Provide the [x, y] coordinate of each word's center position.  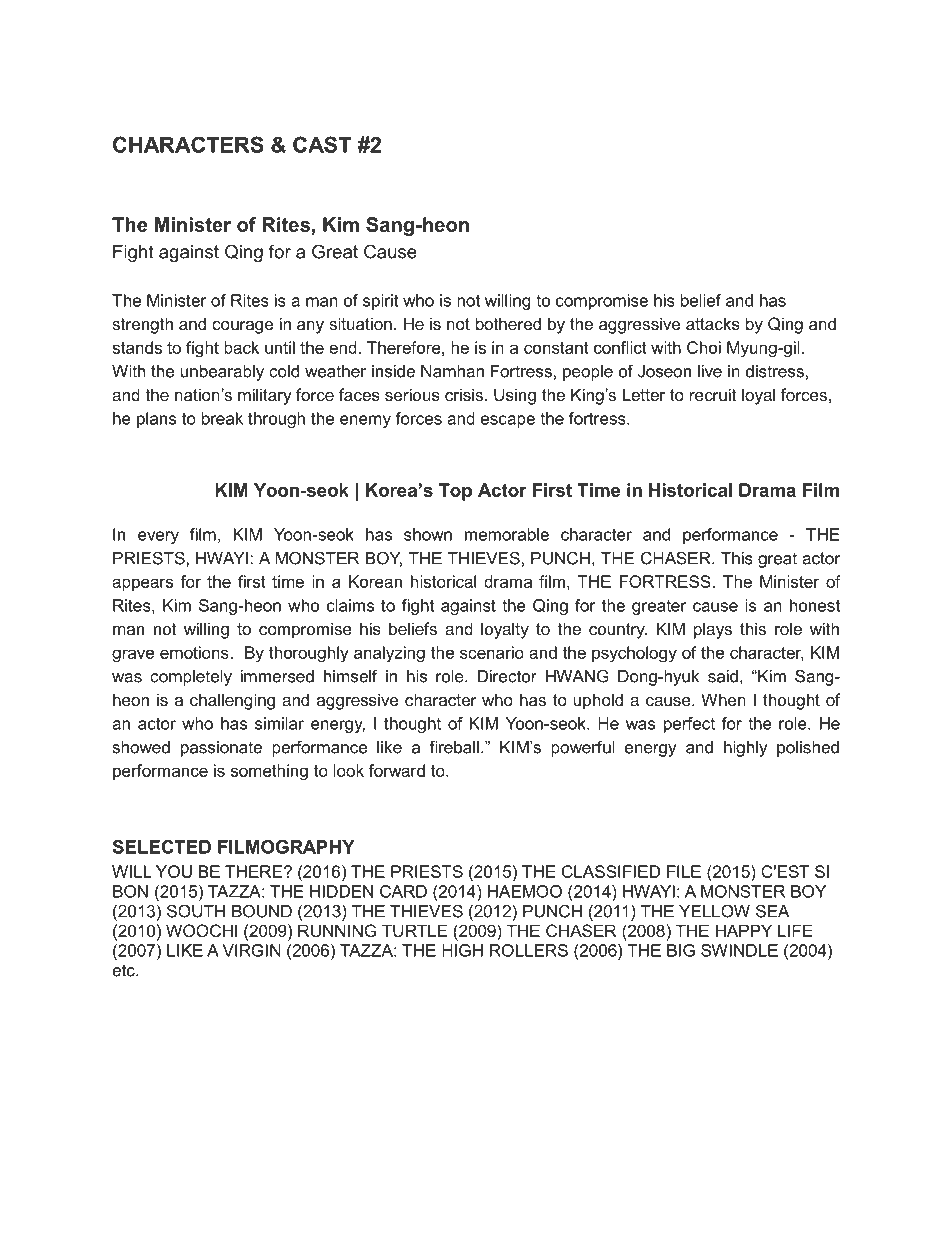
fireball [454, 747]
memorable [507, 534]
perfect [689, 725]
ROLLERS [529, 950]
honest [815, 605]
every [158, 537]
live [710, 371]
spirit [381, 302]
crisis [464, 394]
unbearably [222, 373]
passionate [221, 749]
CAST [322, 144]
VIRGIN [251, 950]
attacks [713, 323]
